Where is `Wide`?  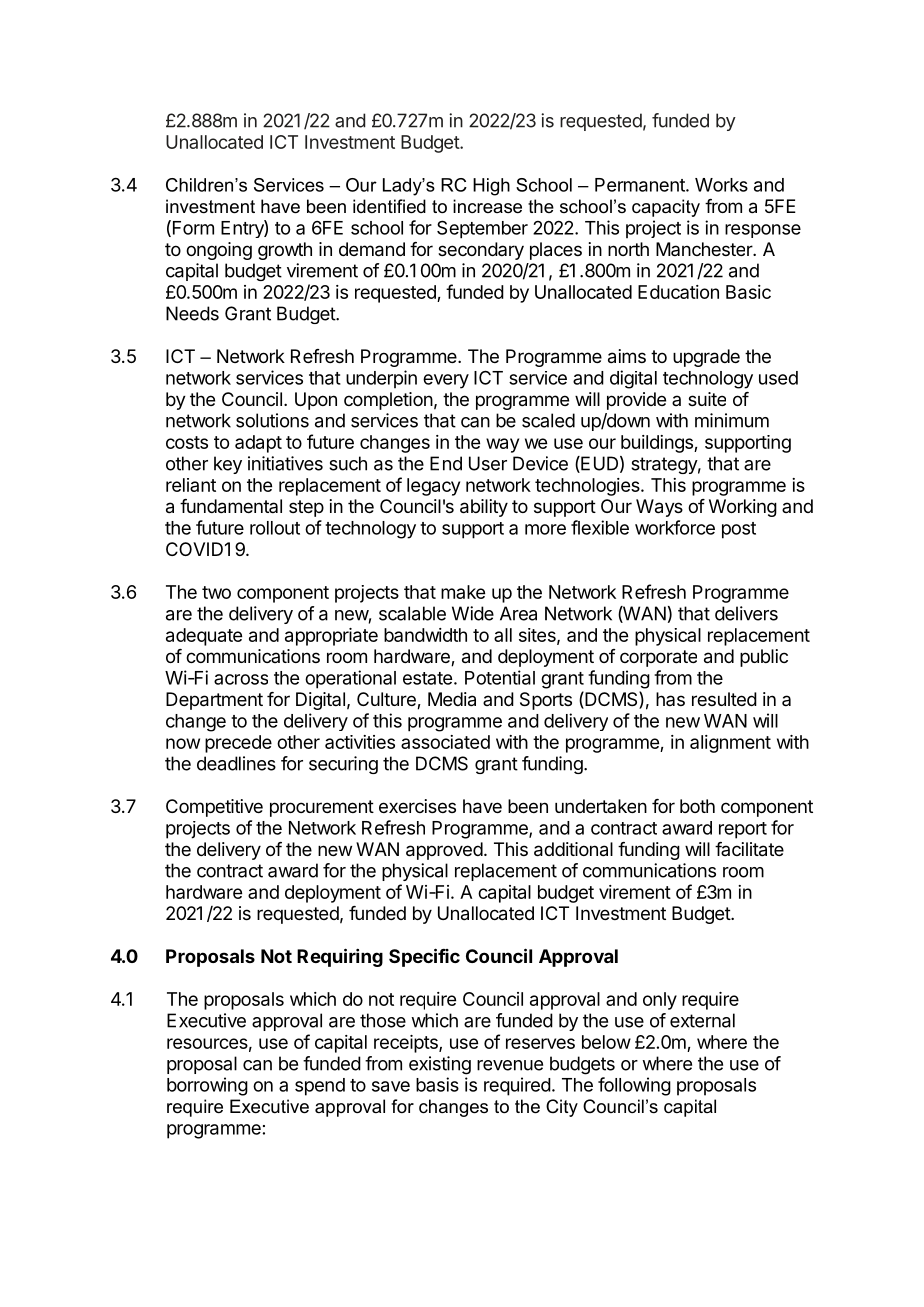
Wide is located at coordinates (473, 613).
